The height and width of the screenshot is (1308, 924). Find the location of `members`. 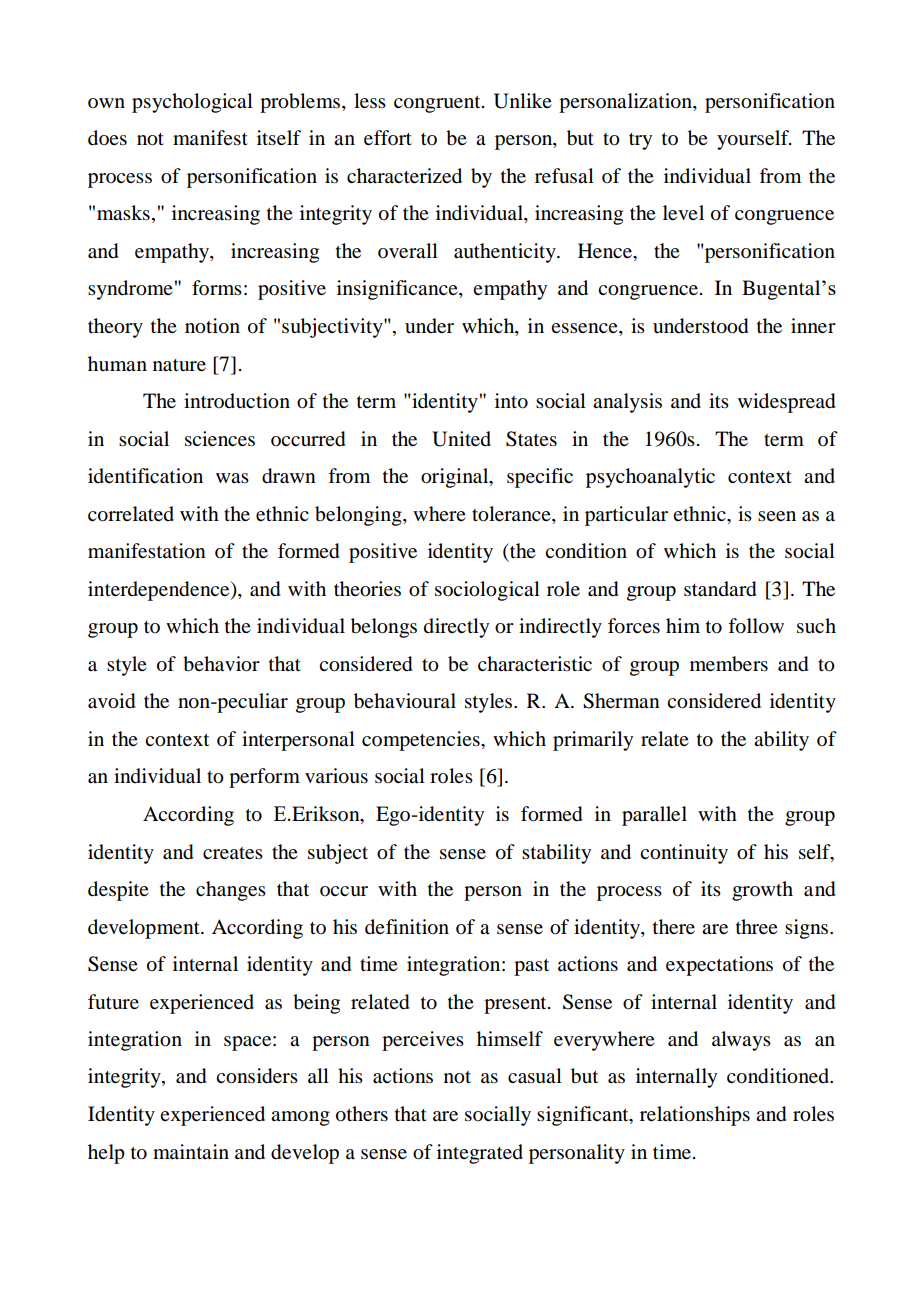

members is located at coordinates (729, 664).
